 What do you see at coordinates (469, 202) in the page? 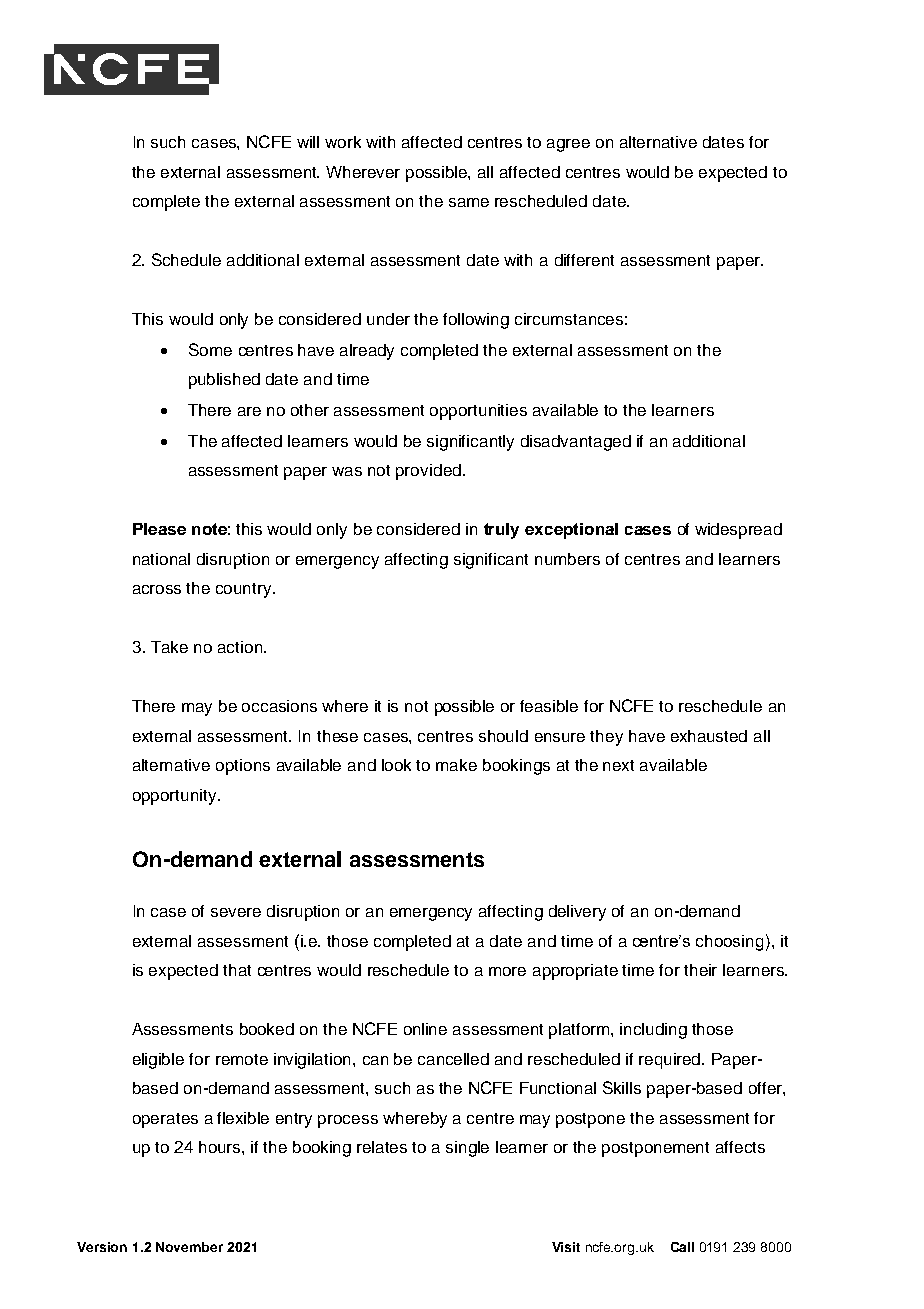
I see `same` at bounding box center [469, 202].
